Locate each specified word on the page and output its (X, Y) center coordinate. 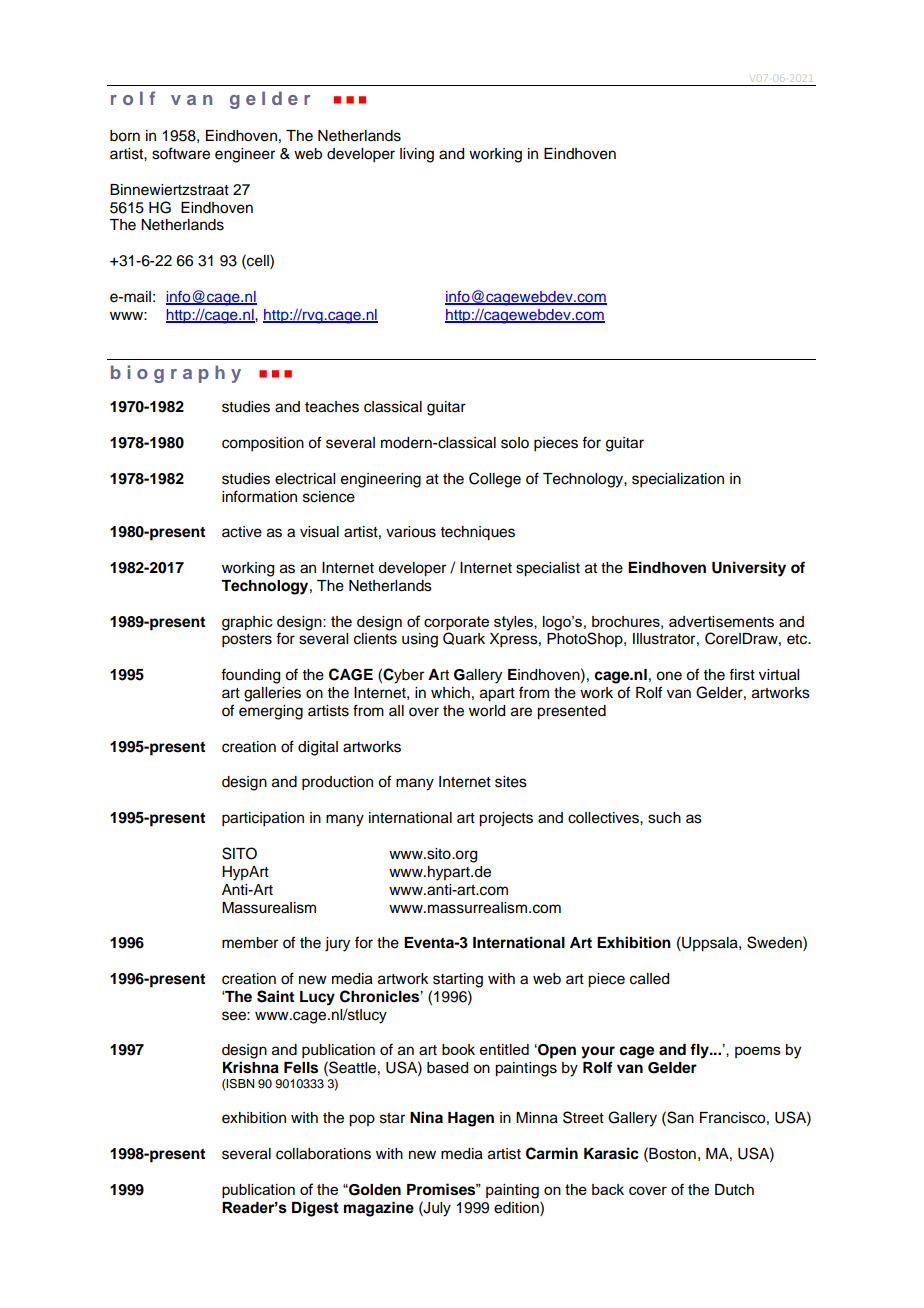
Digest (315, 1209)
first (742, 674)
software (181, 153)
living (417, 155)
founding (250, 676)
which (450, 693)
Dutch (734, 1190)
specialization (678, 480)
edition (517, 1207)
